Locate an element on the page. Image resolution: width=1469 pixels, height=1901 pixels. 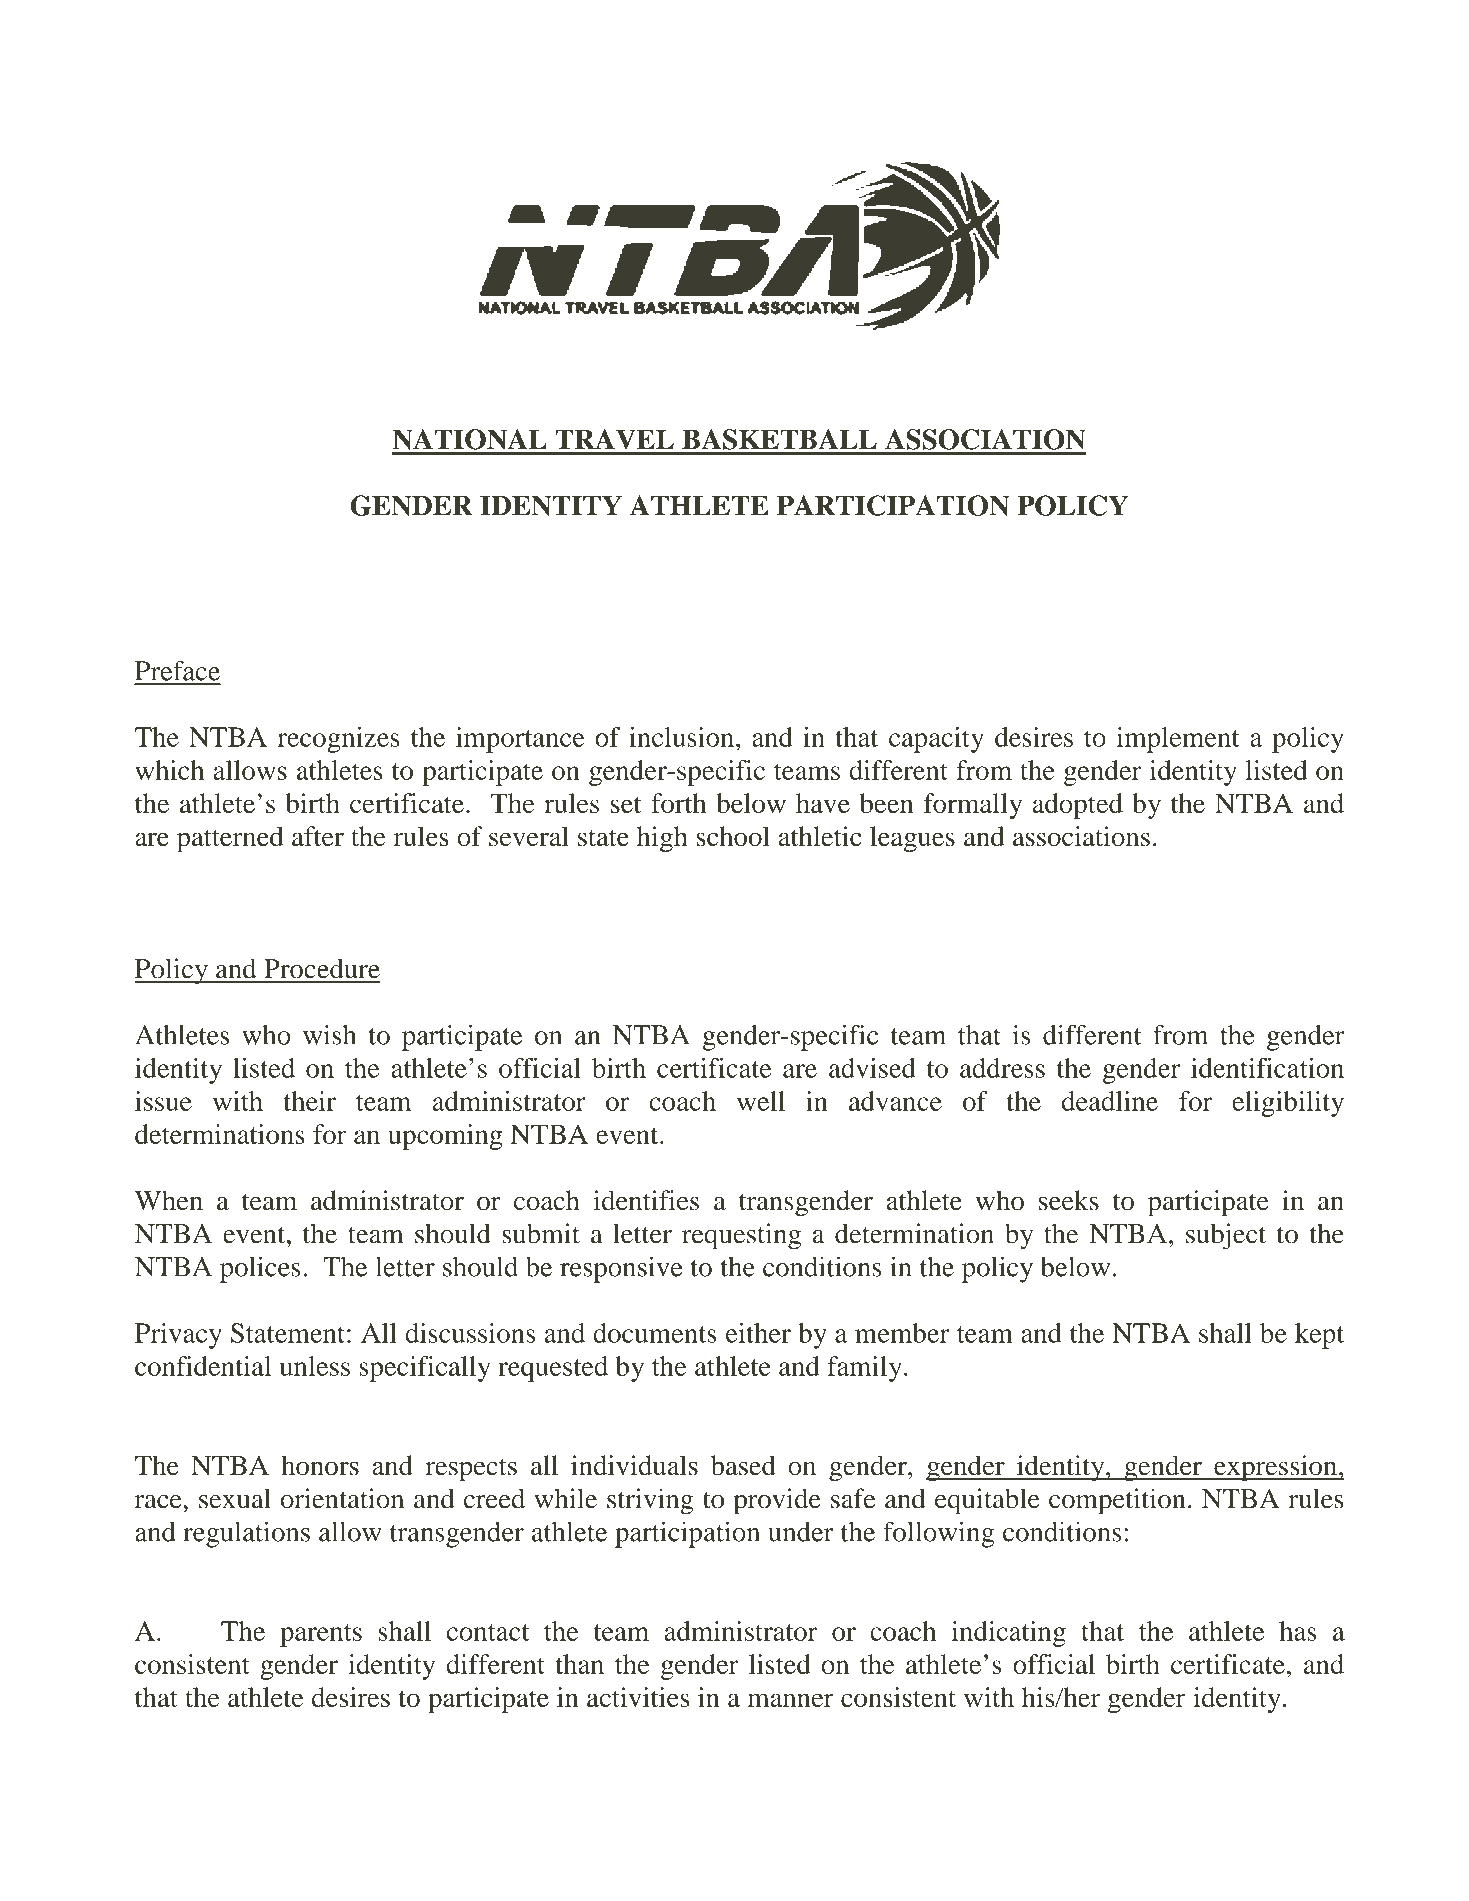
recognizes is located at coordinates (338, 740).
